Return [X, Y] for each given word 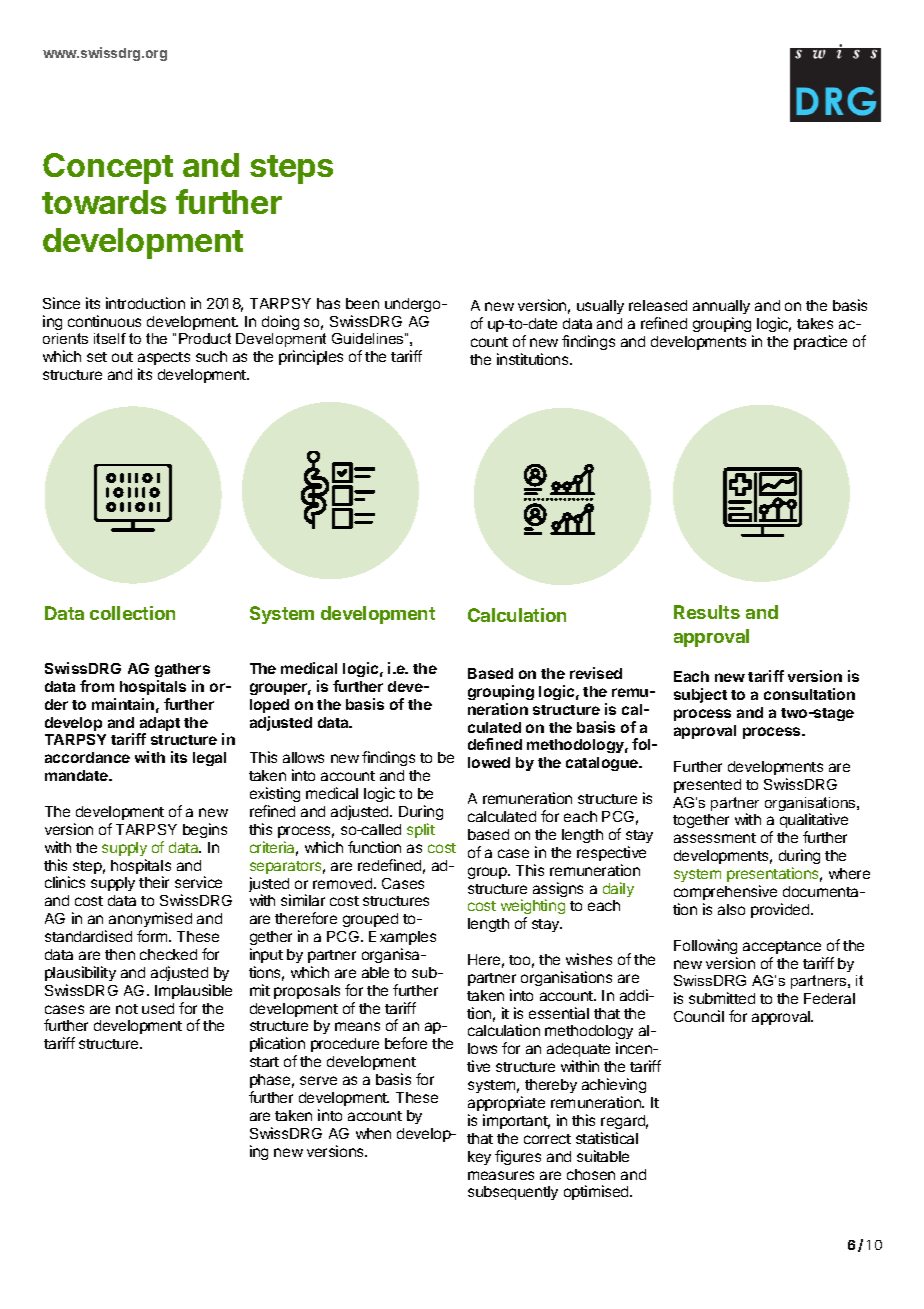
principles [311, 357]
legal [209, 759]
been [362, 303]
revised [596, 673]
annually [721, 309]
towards [104, 202]
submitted [722, 998]
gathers [182, 670]
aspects [164, 360]
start [264, 1062]
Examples [402, 938]
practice [820, 342]
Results [707, 612]
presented [707, 786]
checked [168, 954]
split [421, 830]
